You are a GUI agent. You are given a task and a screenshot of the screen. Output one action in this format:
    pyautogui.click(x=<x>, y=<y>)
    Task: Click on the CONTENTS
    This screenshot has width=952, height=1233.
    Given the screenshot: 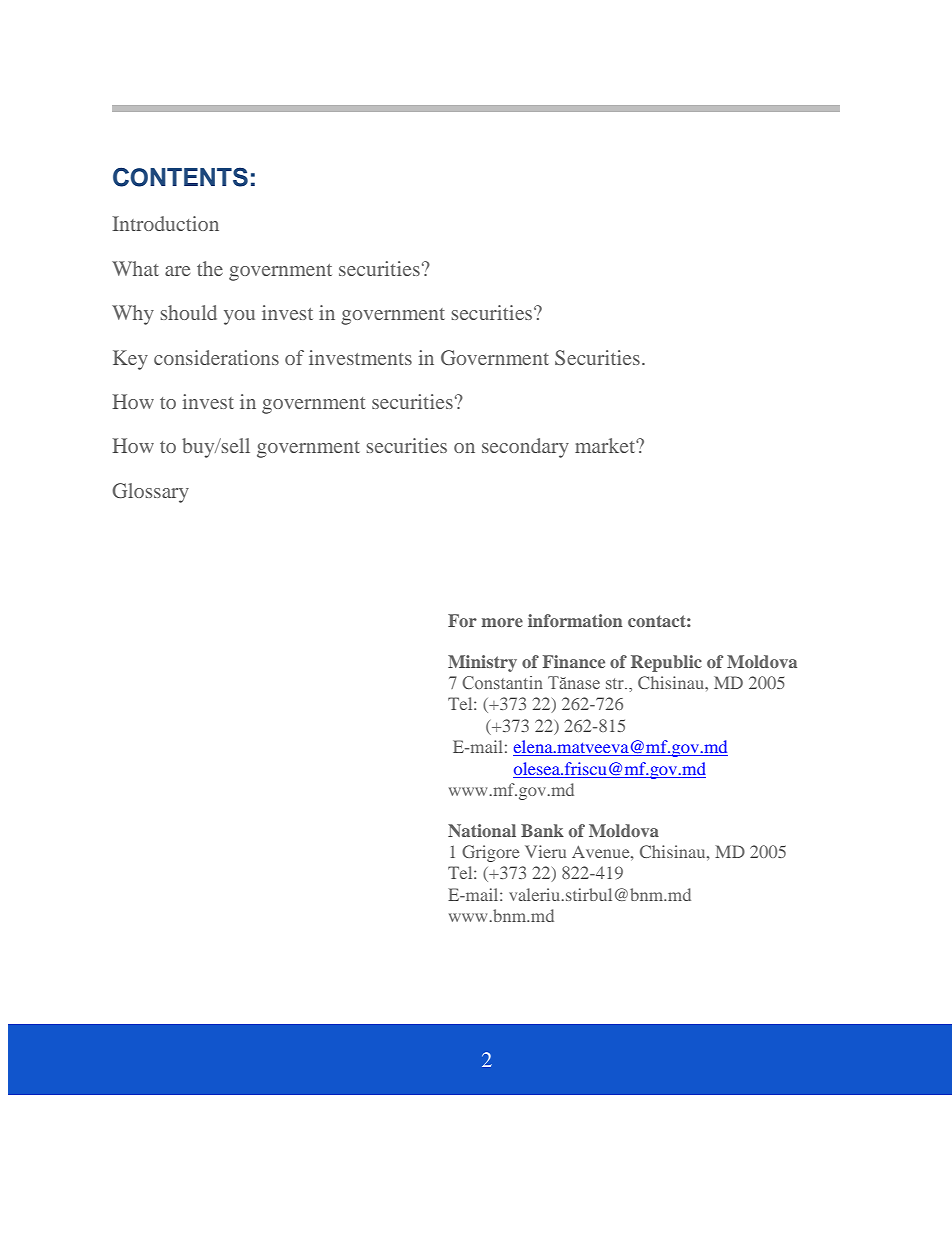 What is the action you would take?
    pyautogui.click(x=180, y=177)
